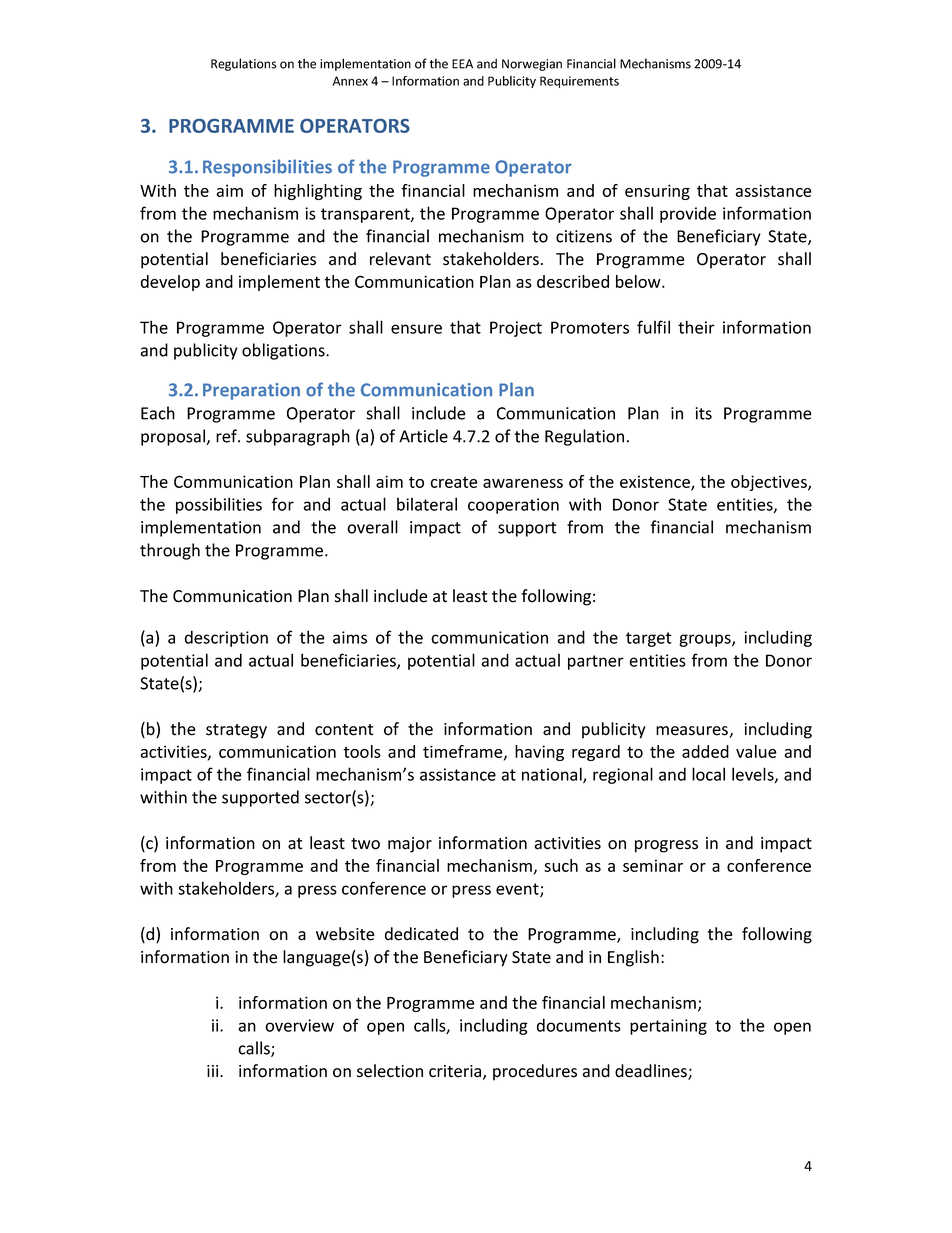  Describe the element at coordinates (214, 1071) in the screenshot. I see `iii` at that location.
